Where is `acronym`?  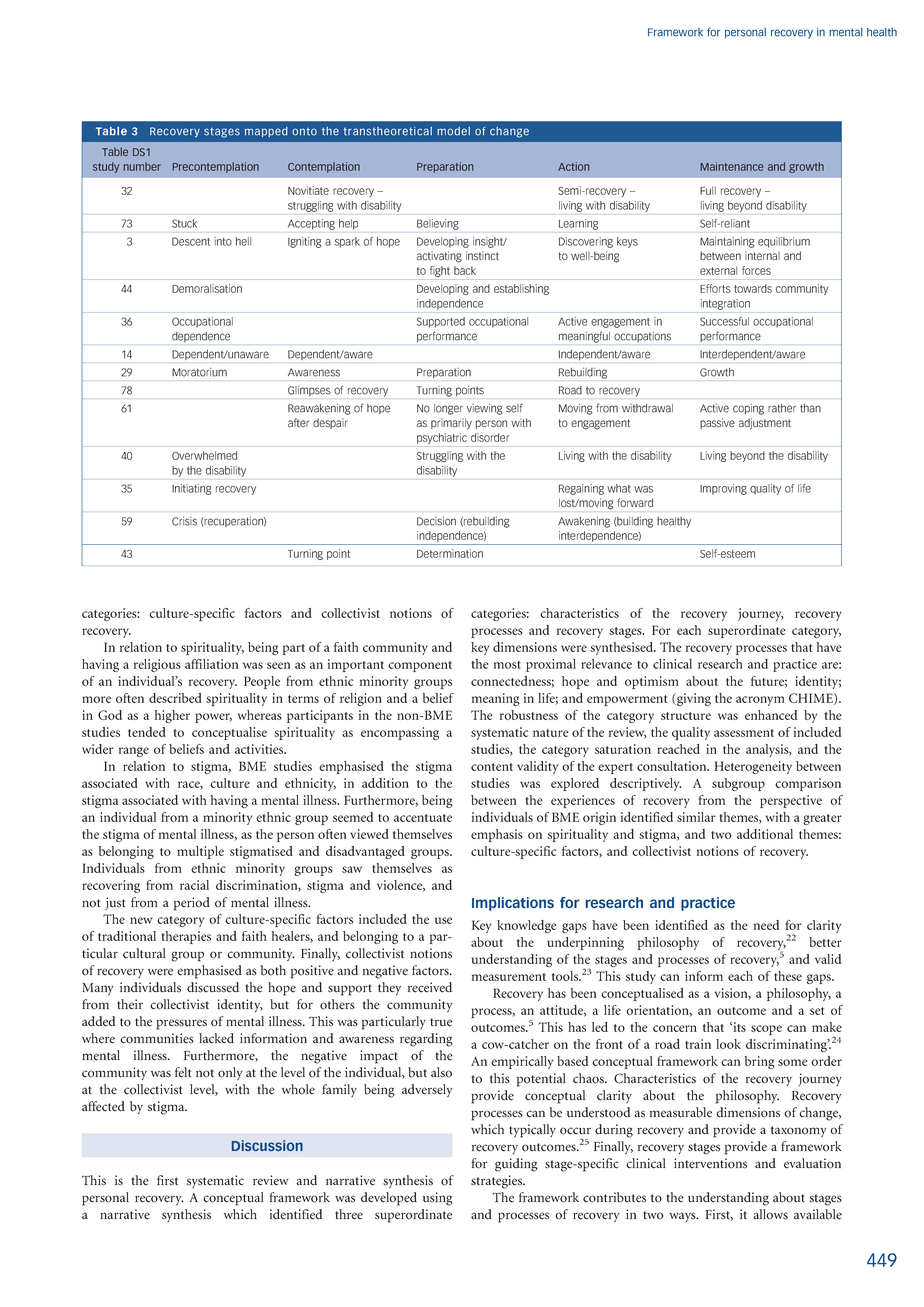 acronym is located at coordinates (760, 701).
